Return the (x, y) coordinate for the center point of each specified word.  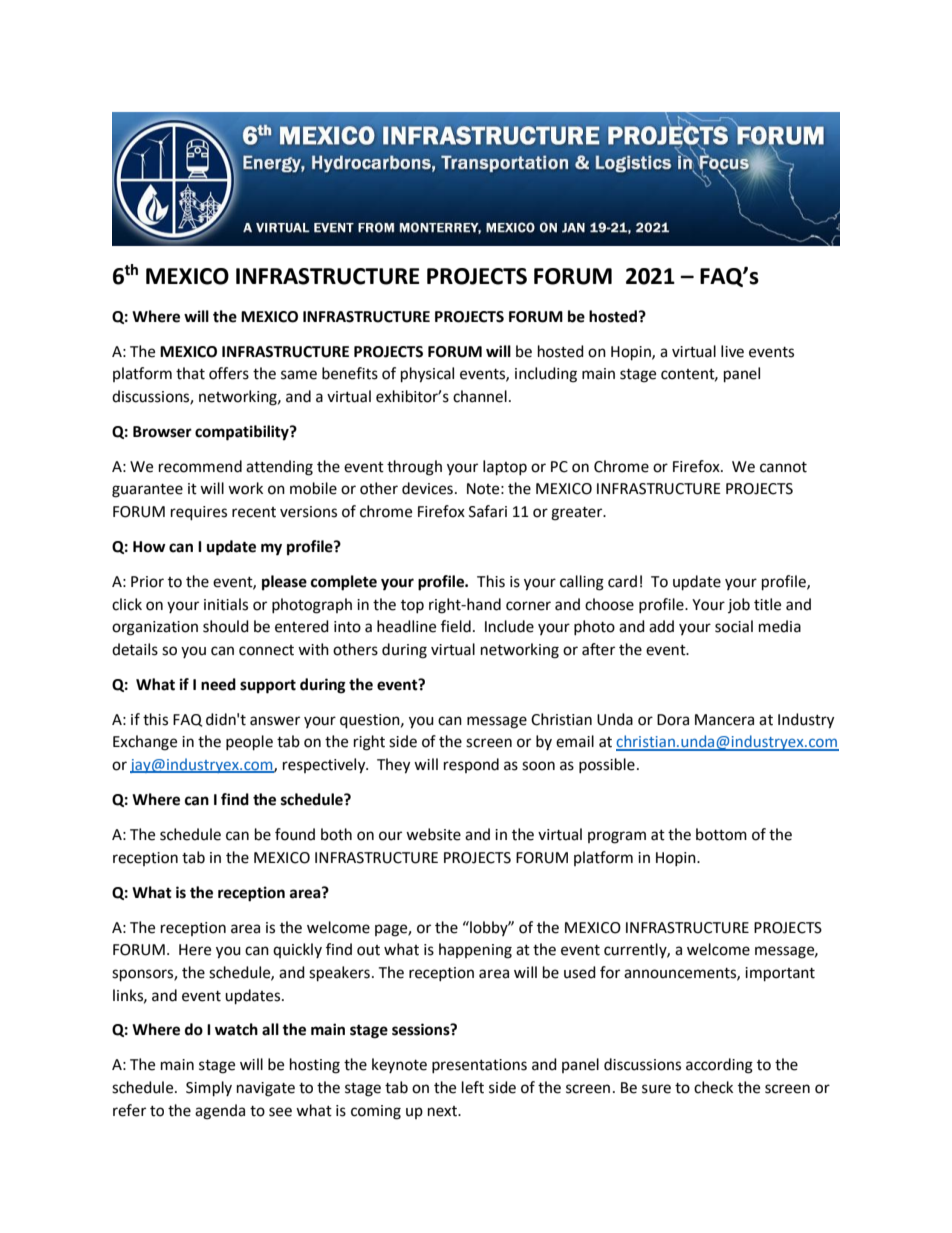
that (190, 373)
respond (471, 765)
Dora (673, 720)
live (732, 351)
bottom (721, 834)
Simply (209, 1089)
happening (475, 951)
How (149, 547)
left (473, 1087)
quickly (297, 950)
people (249, 743)
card (622, 581)
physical (427, 375)
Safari (488, 511)
